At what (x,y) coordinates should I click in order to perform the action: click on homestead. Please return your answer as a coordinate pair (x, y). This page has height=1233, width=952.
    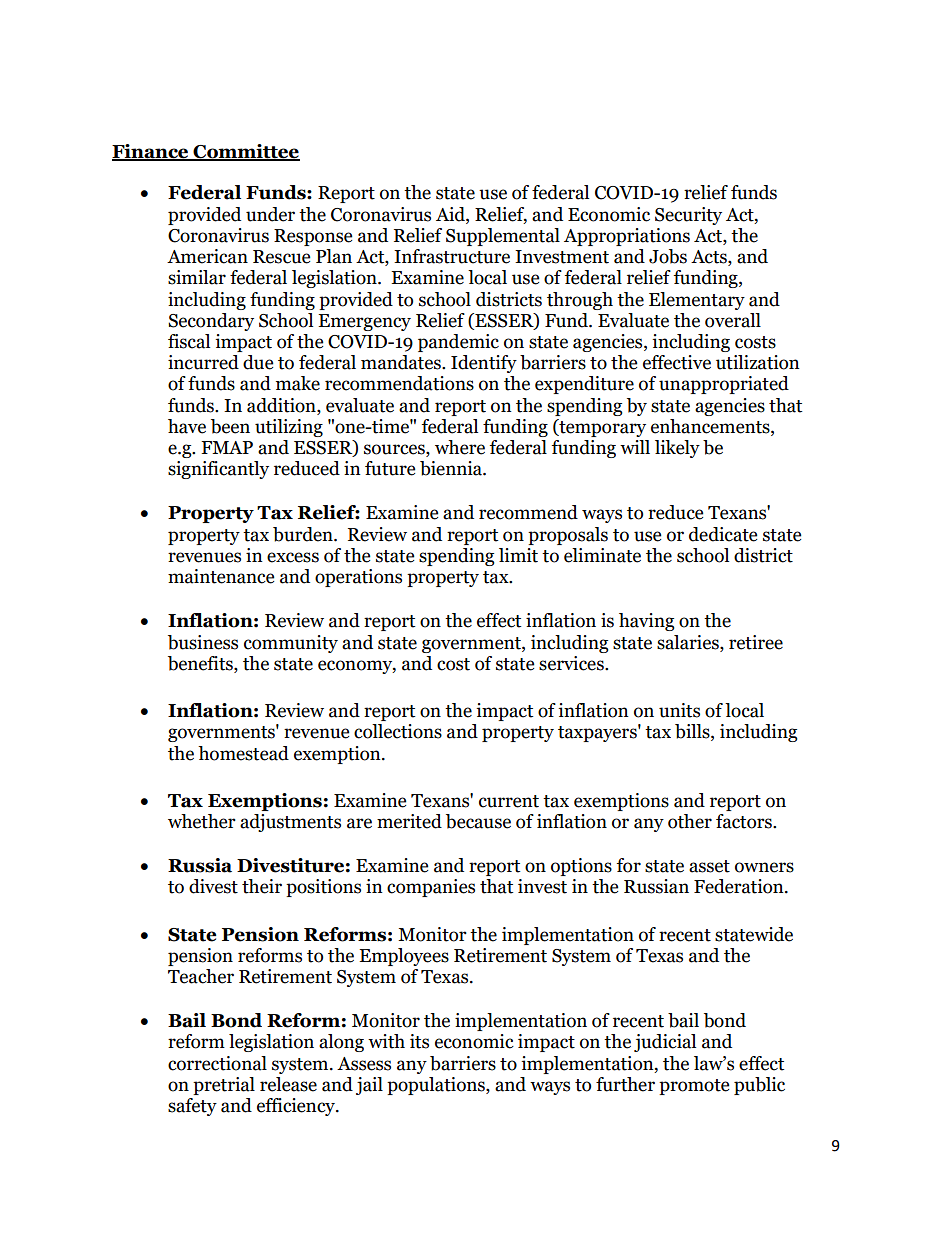
    Looking at the image, I should click on (243, 753).
